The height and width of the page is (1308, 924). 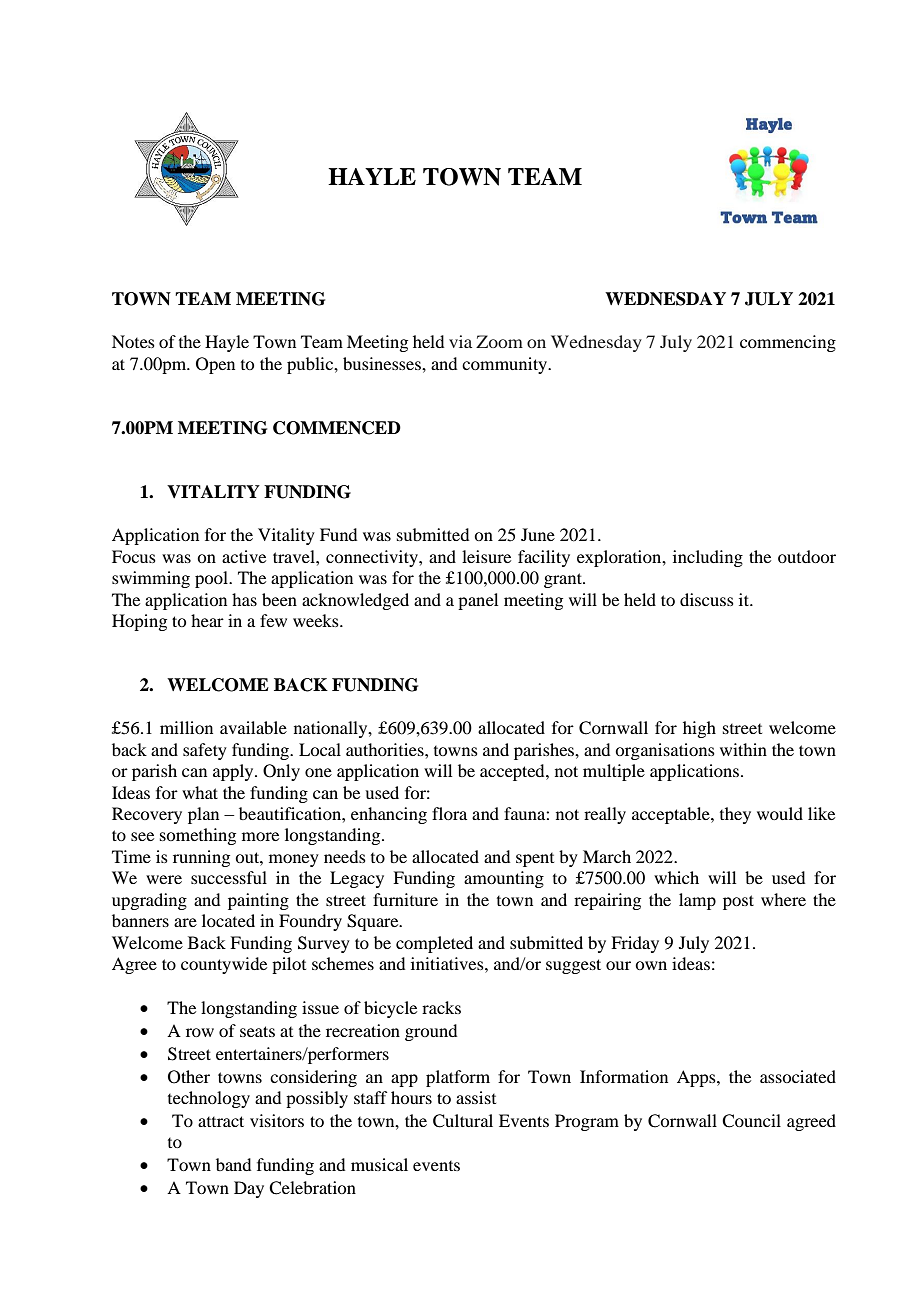 What do you see at coordinates (463, 1121) in the page?
I see `Cultural` at bounding box center [463, 1121].
